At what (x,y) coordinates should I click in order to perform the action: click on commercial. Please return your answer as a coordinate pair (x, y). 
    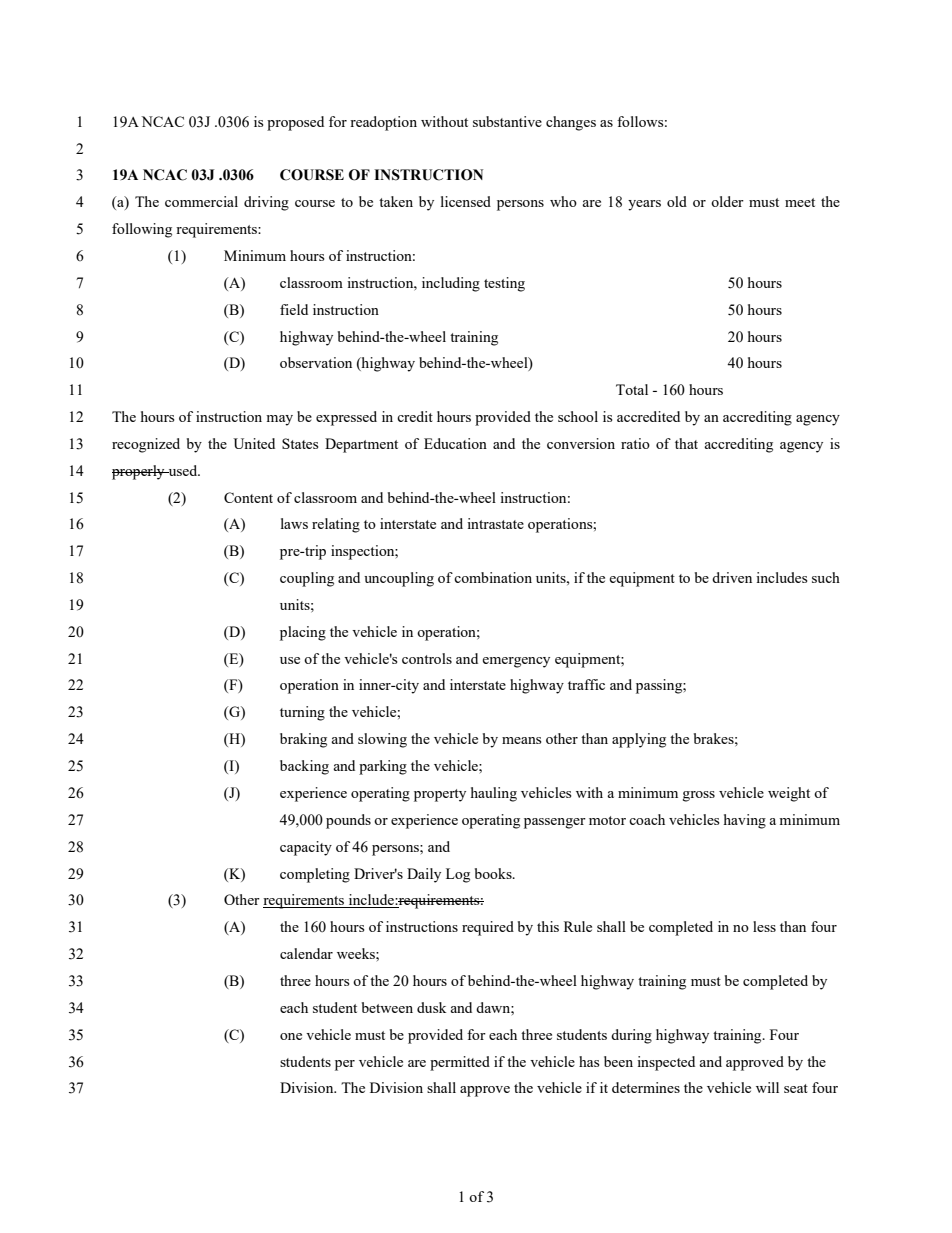
    Looking at the image, I should click on (201, 201).
